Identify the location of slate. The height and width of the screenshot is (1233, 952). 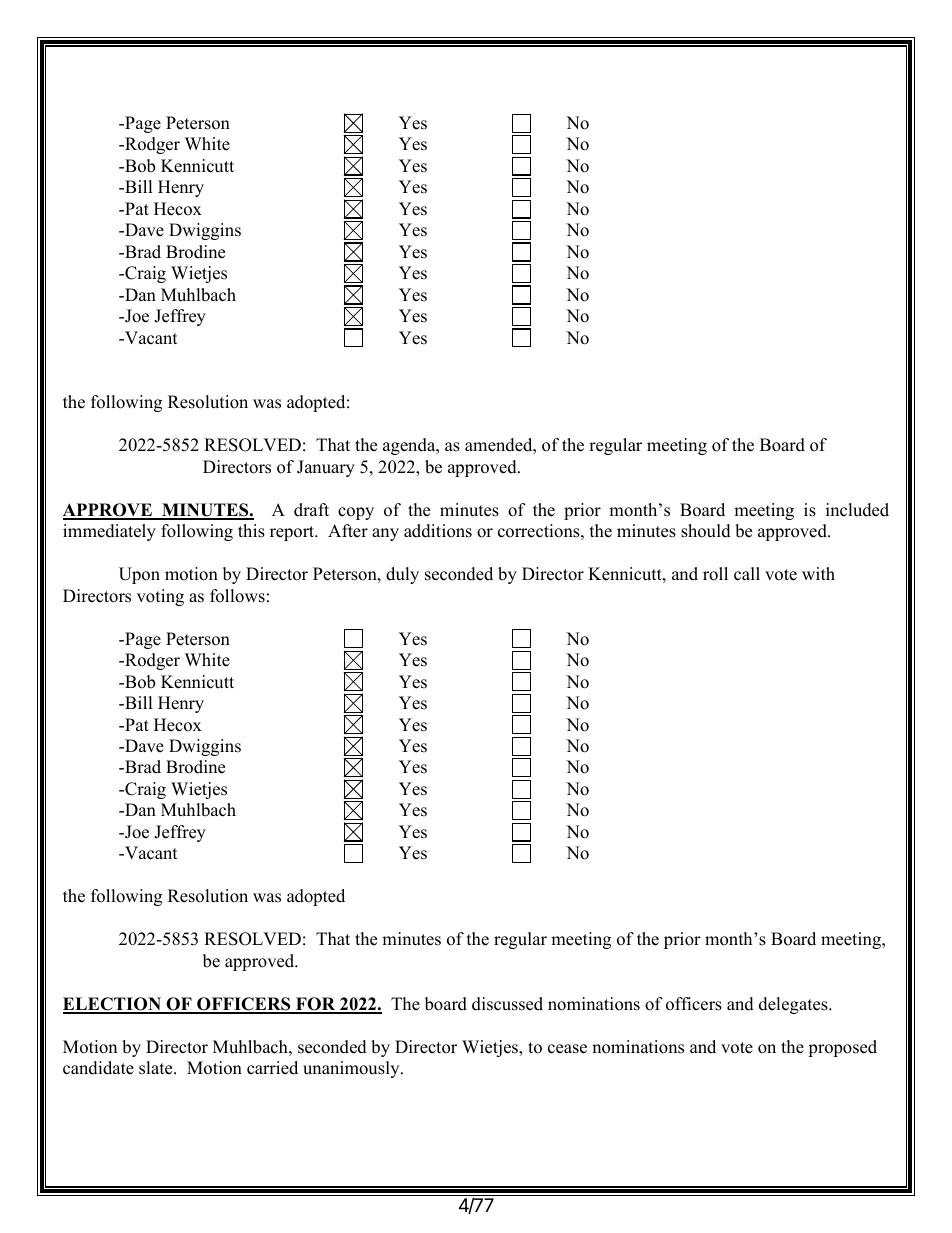
(157, 1068).
